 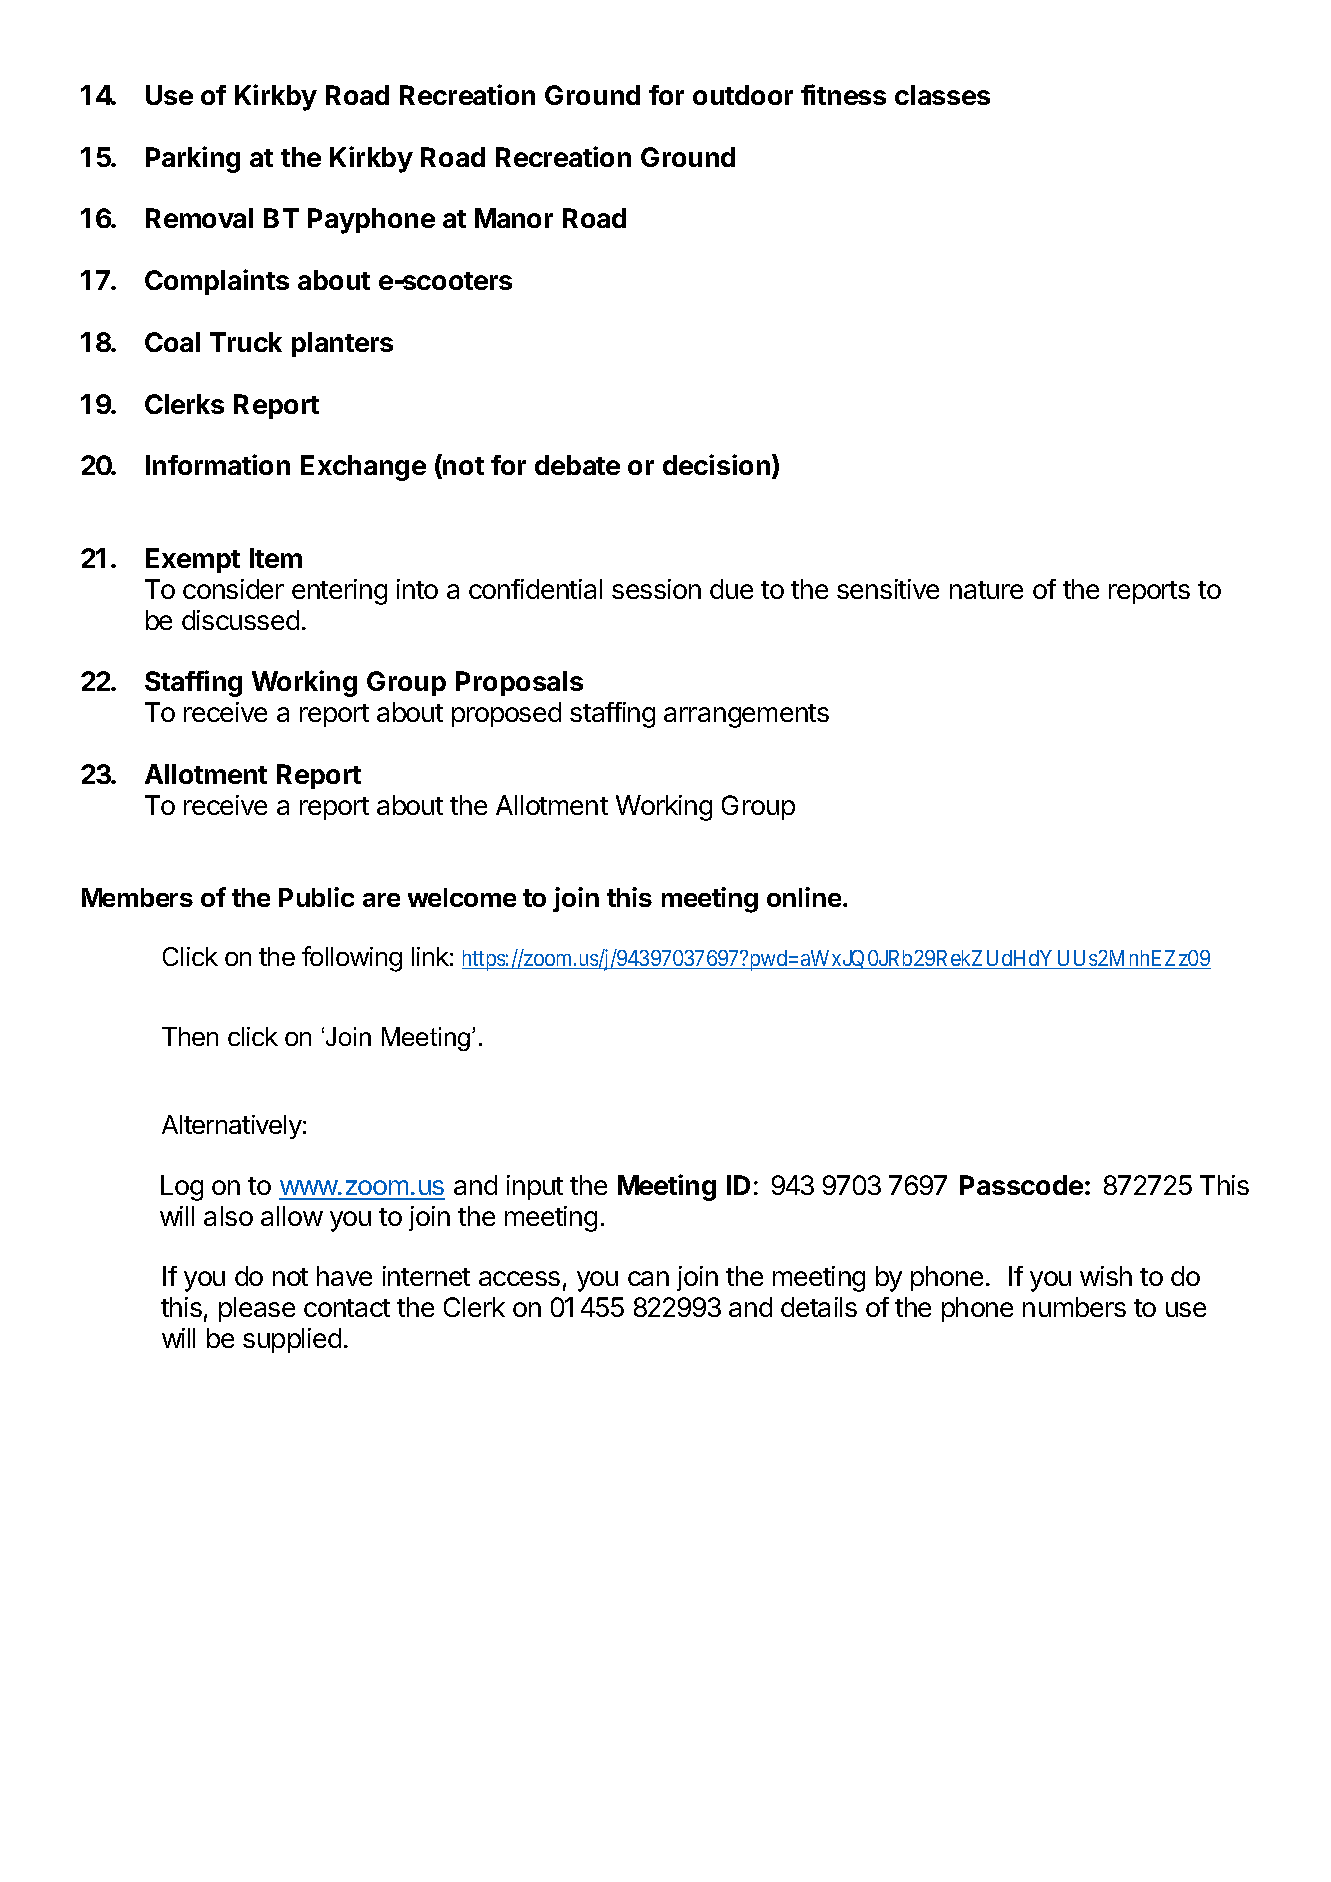 What do you see at coordinates (577, 465) in the document?
I see `debate` at bounding box center [577, 465].
